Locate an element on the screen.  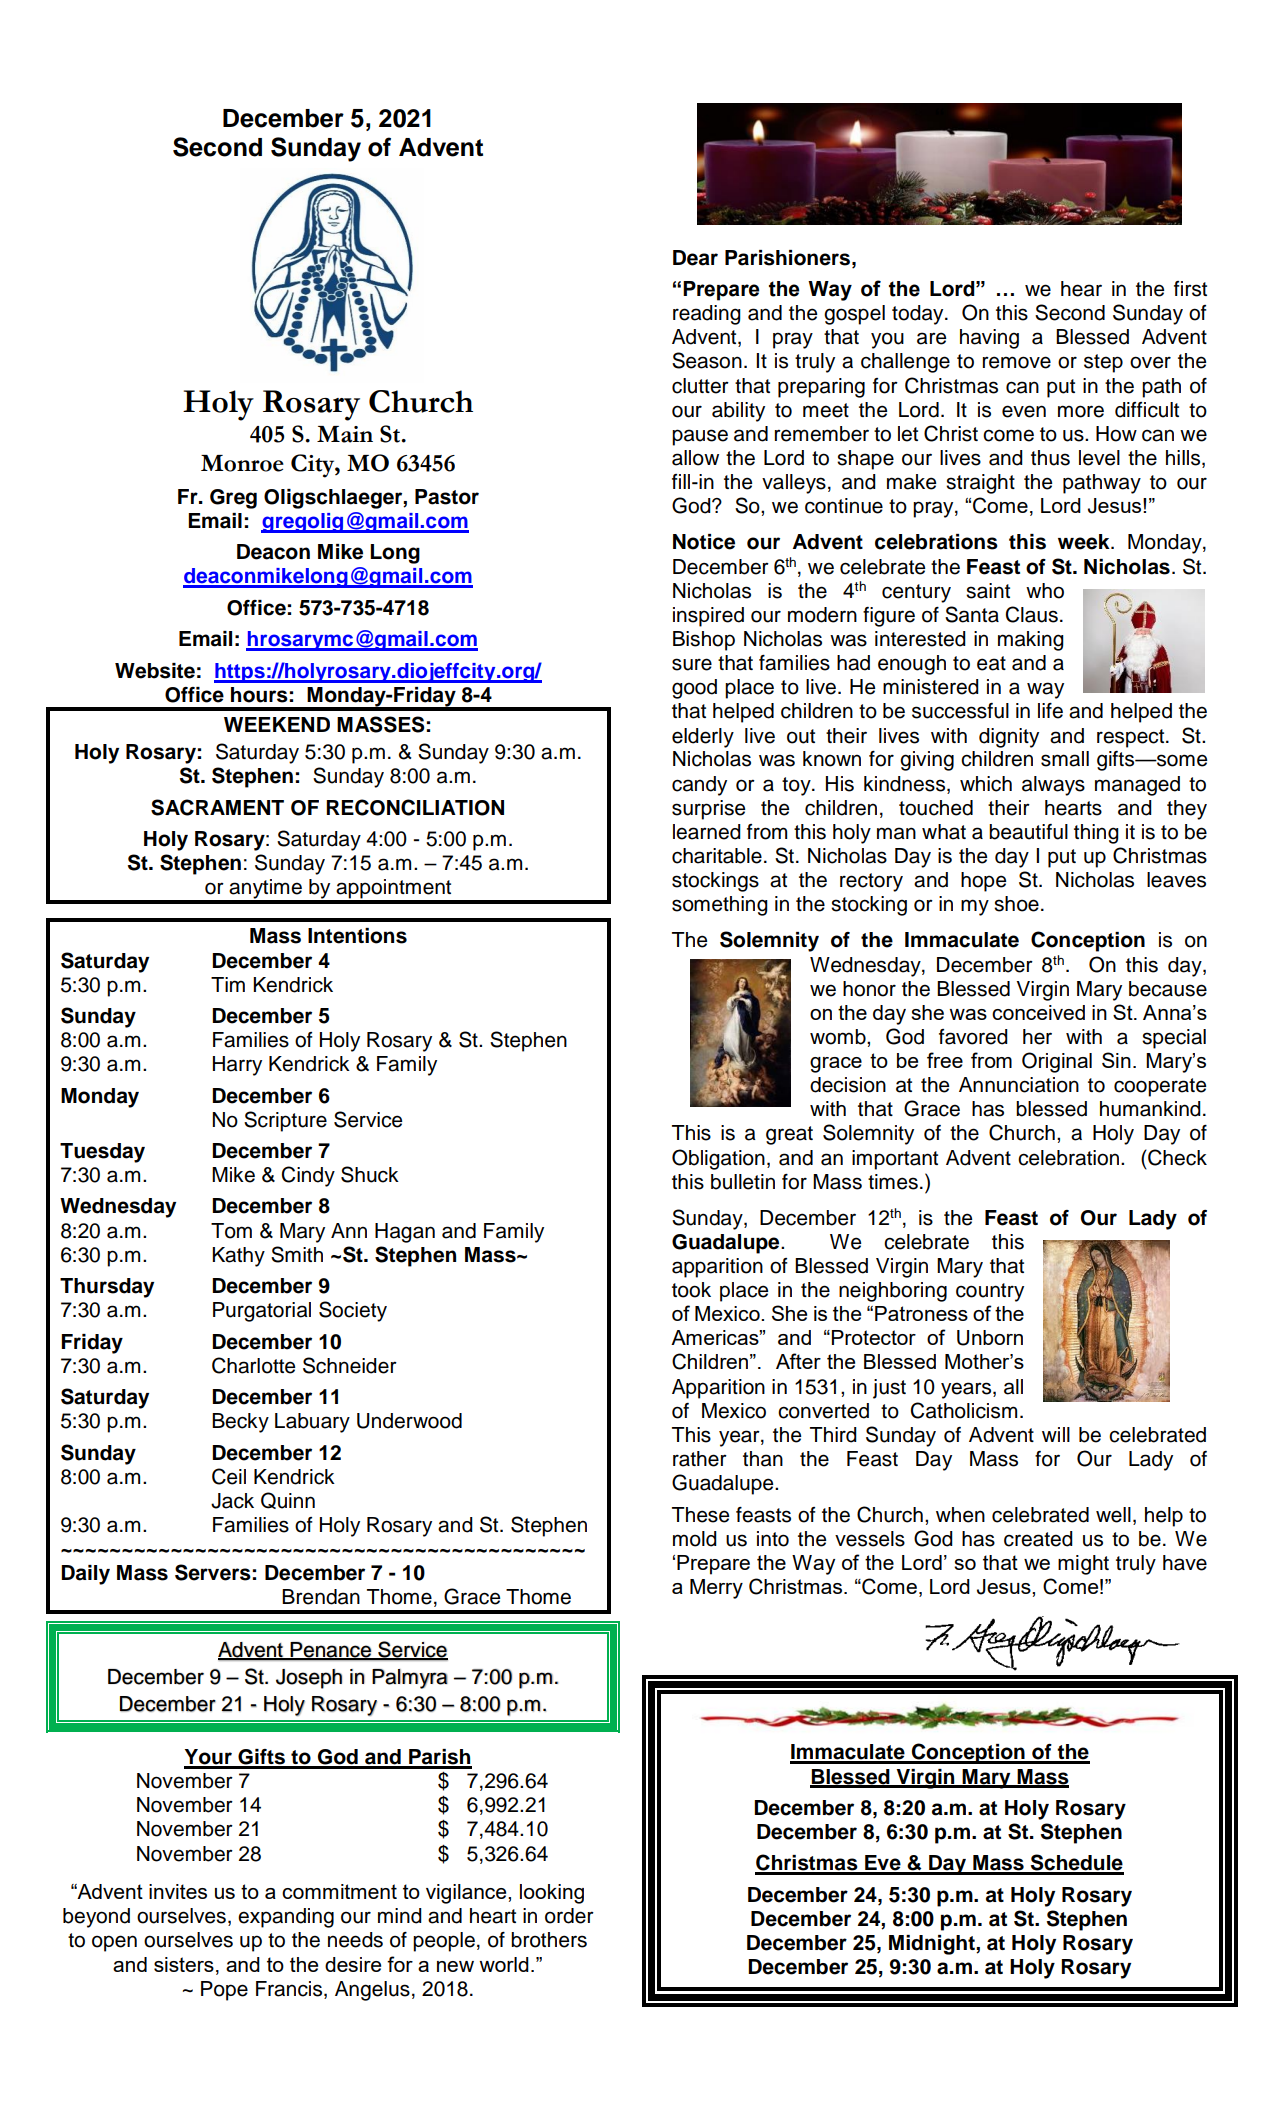
beautiful is located at coordinates (1028, 832).
